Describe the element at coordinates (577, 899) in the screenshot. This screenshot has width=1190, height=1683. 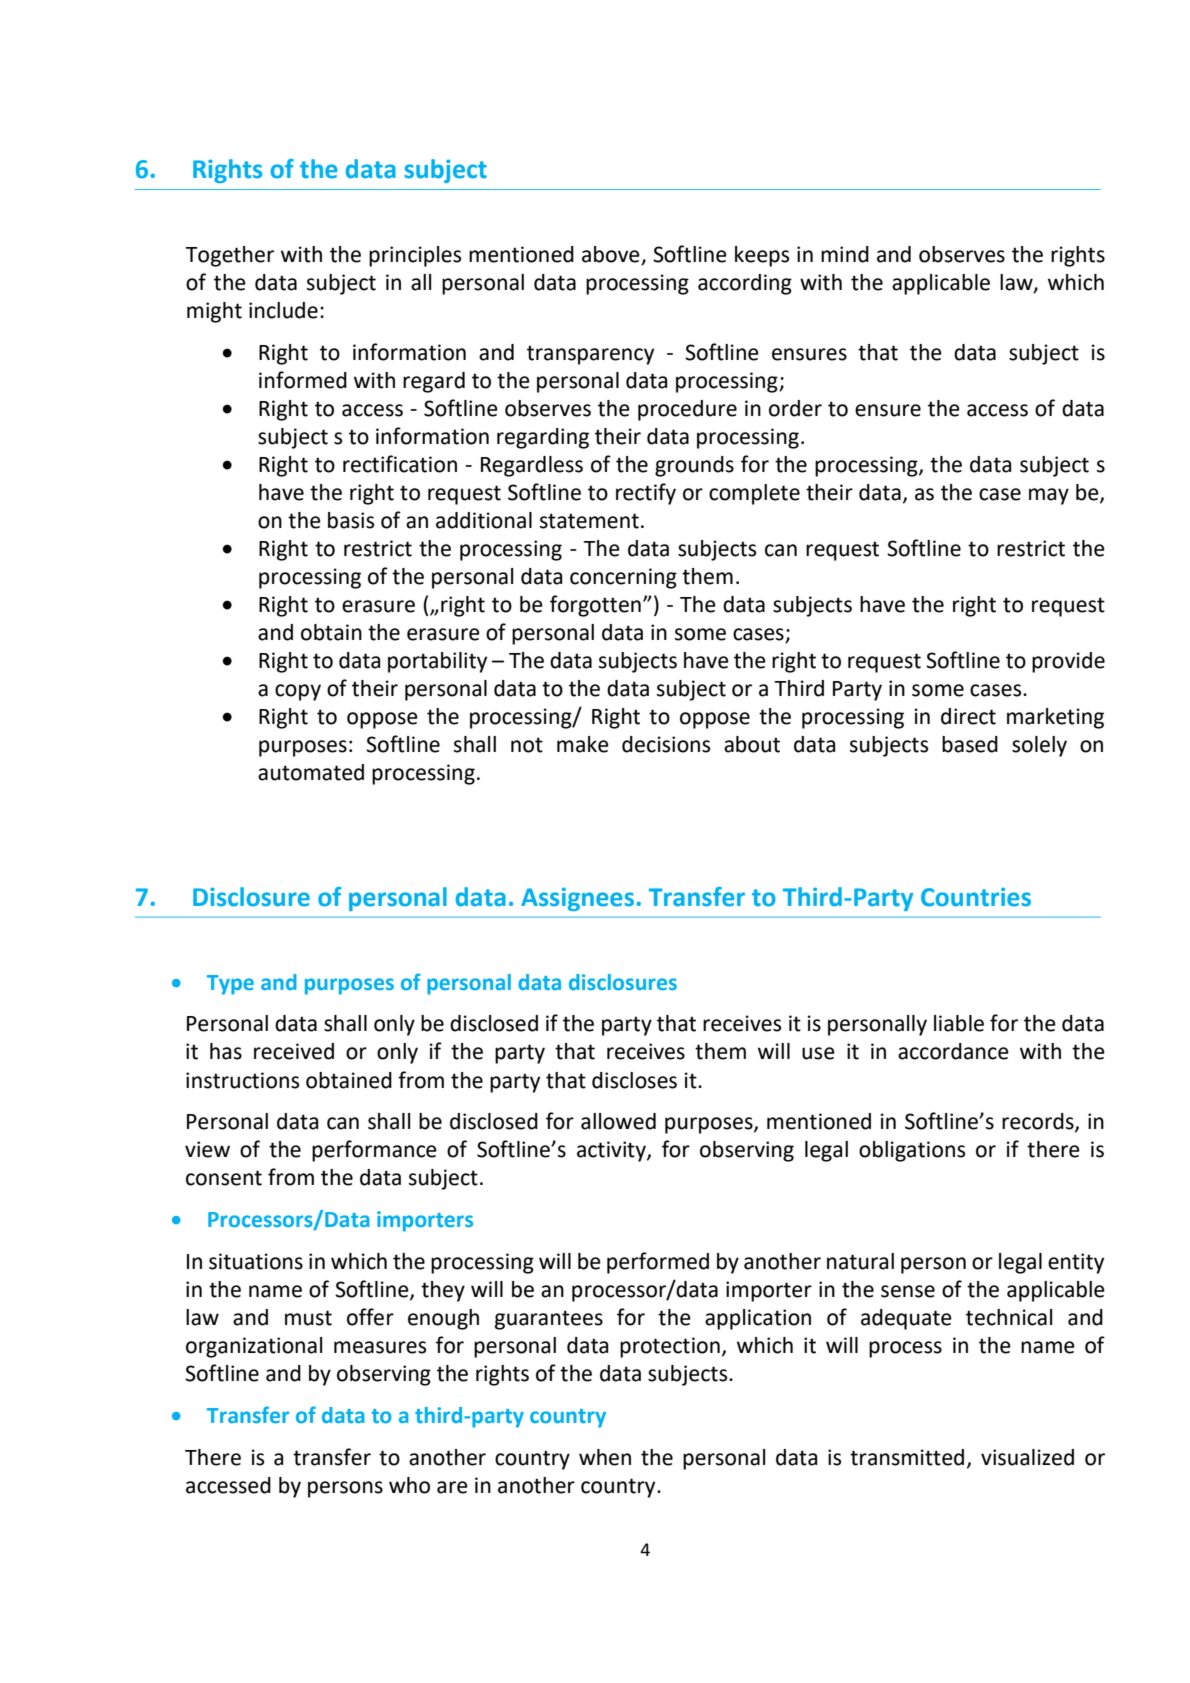
I see `Assignees` at that location.
